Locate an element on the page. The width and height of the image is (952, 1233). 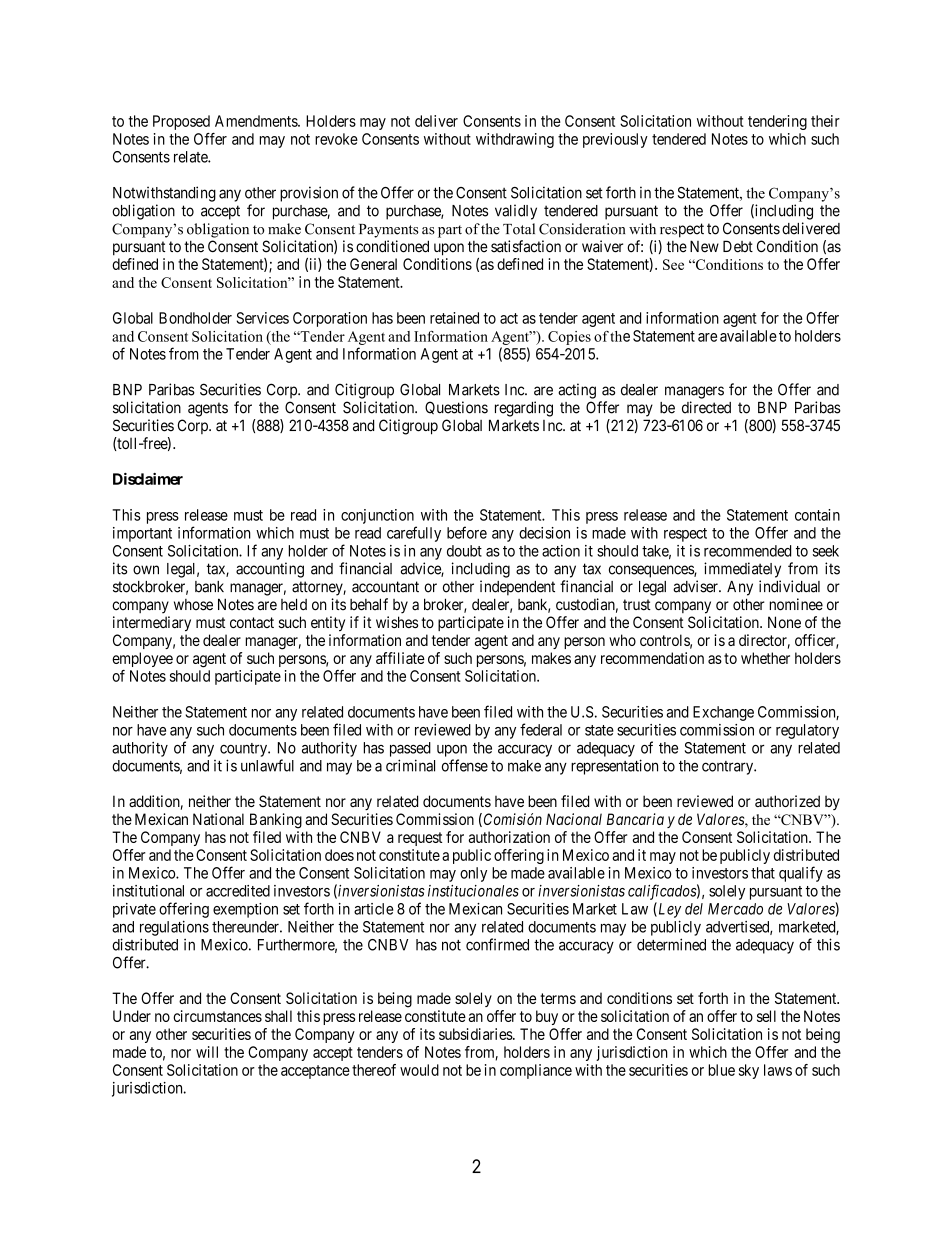
immediately is located at coordinates (742, 570).
